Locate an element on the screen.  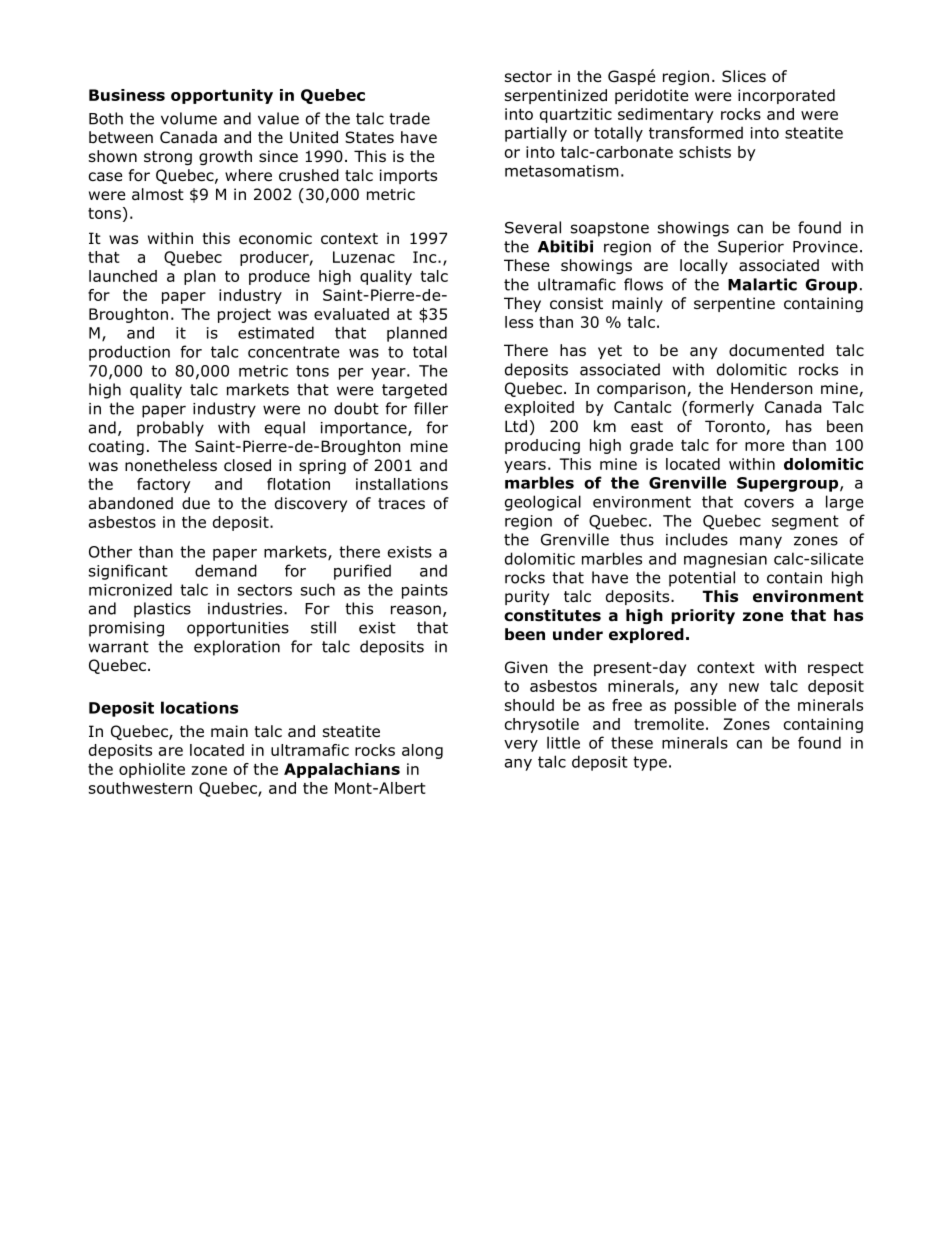
type is located at coordinates (650, 763).
